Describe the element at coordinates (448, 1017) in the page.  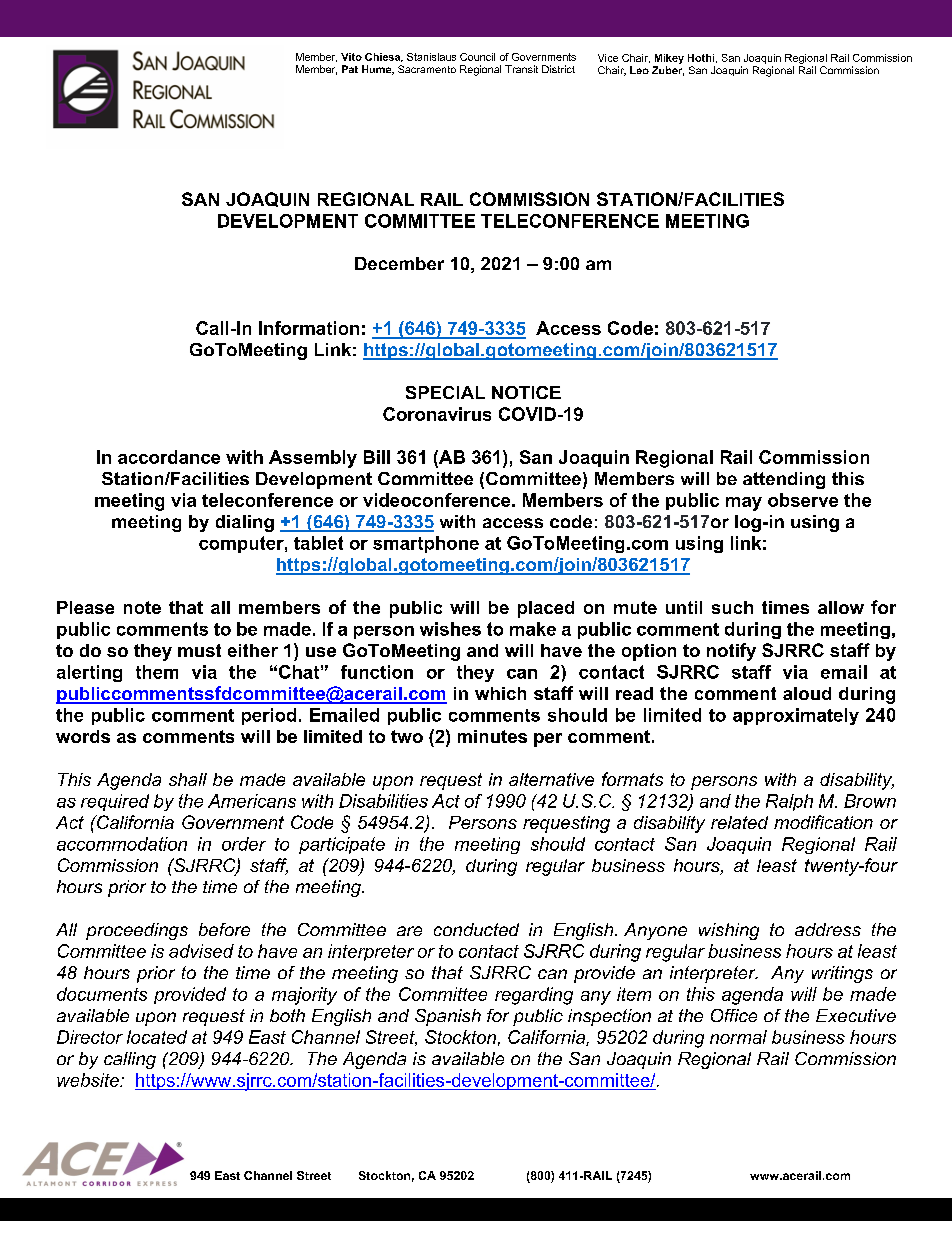
I see `Spanish` at that location.
